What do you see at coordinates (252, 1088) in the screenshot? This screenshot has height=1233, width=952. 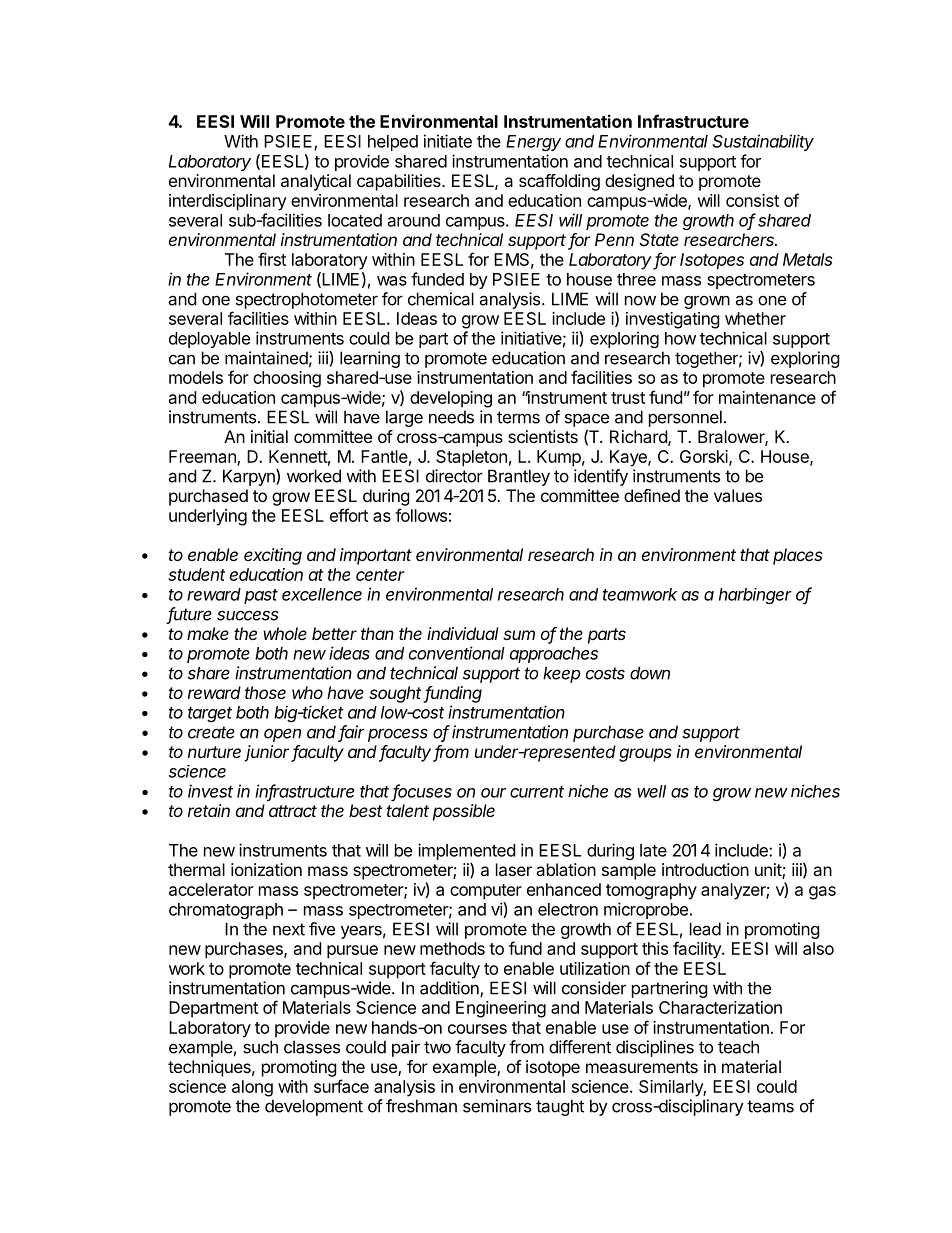 I see `along` at bounding box center [252, 1088].
